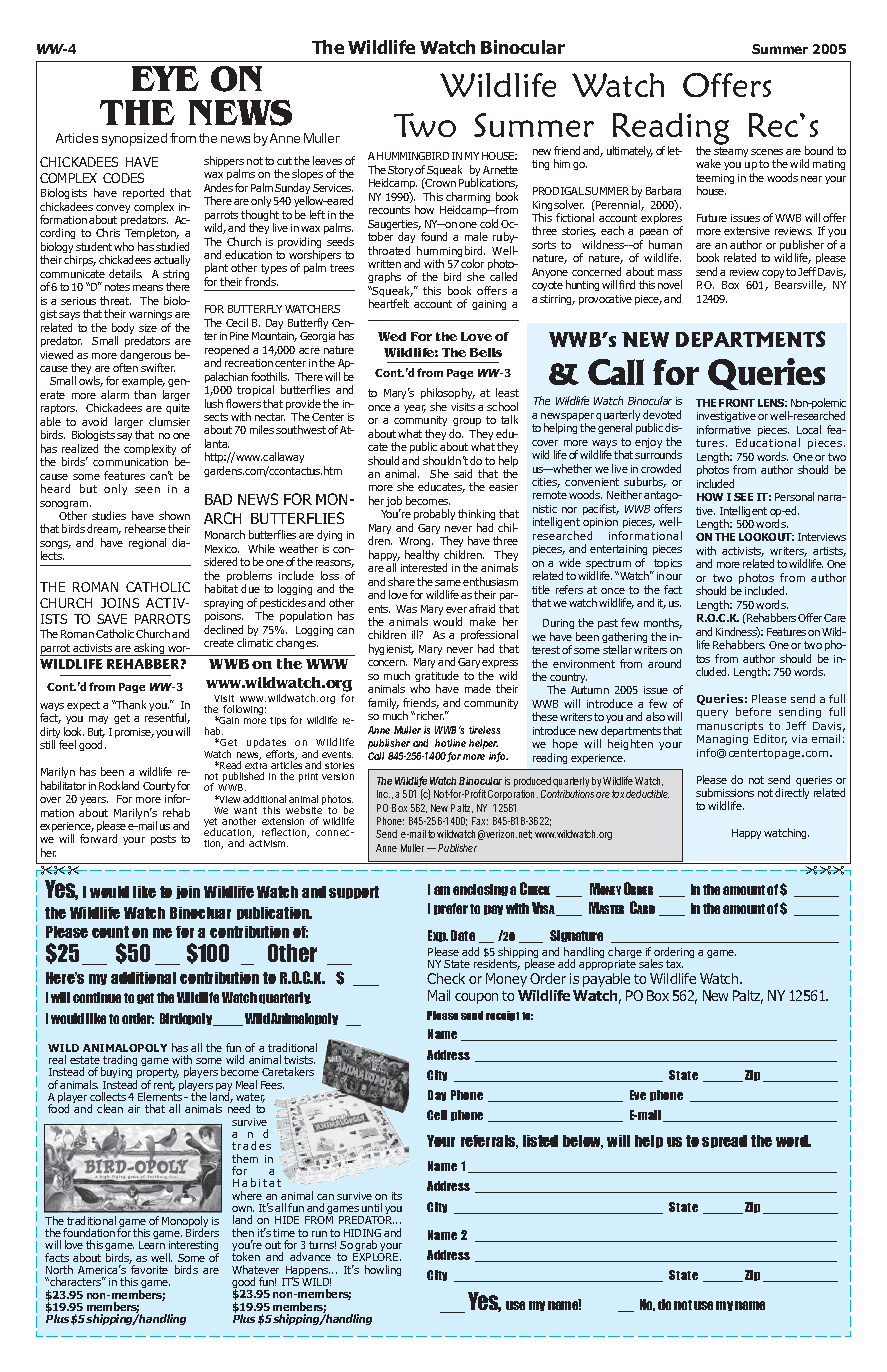  Describe the element at coordinates (147, 490) in the screenshot. I see `seen` at that location.
